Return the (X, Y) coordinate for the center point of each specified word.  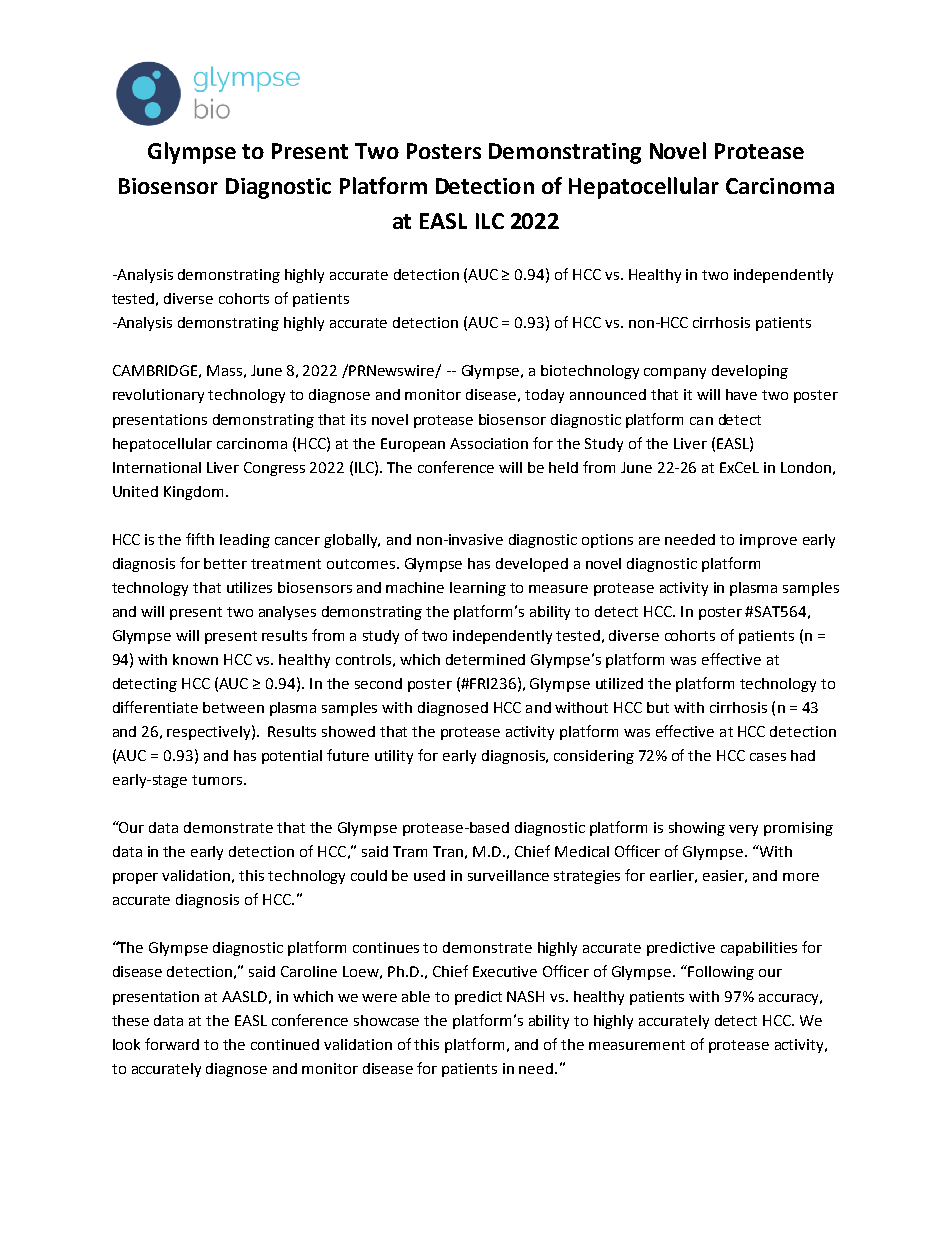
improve (768, 541)
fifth (200, 539)
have (741, 394)
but (658, 707)
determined (485, 659)
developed (532, 565)
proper (135, 878)
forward (172, 1044)
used (429, 875)
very (743, 830)
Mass (224, 370)
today (544, 396)
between (233, 707)
